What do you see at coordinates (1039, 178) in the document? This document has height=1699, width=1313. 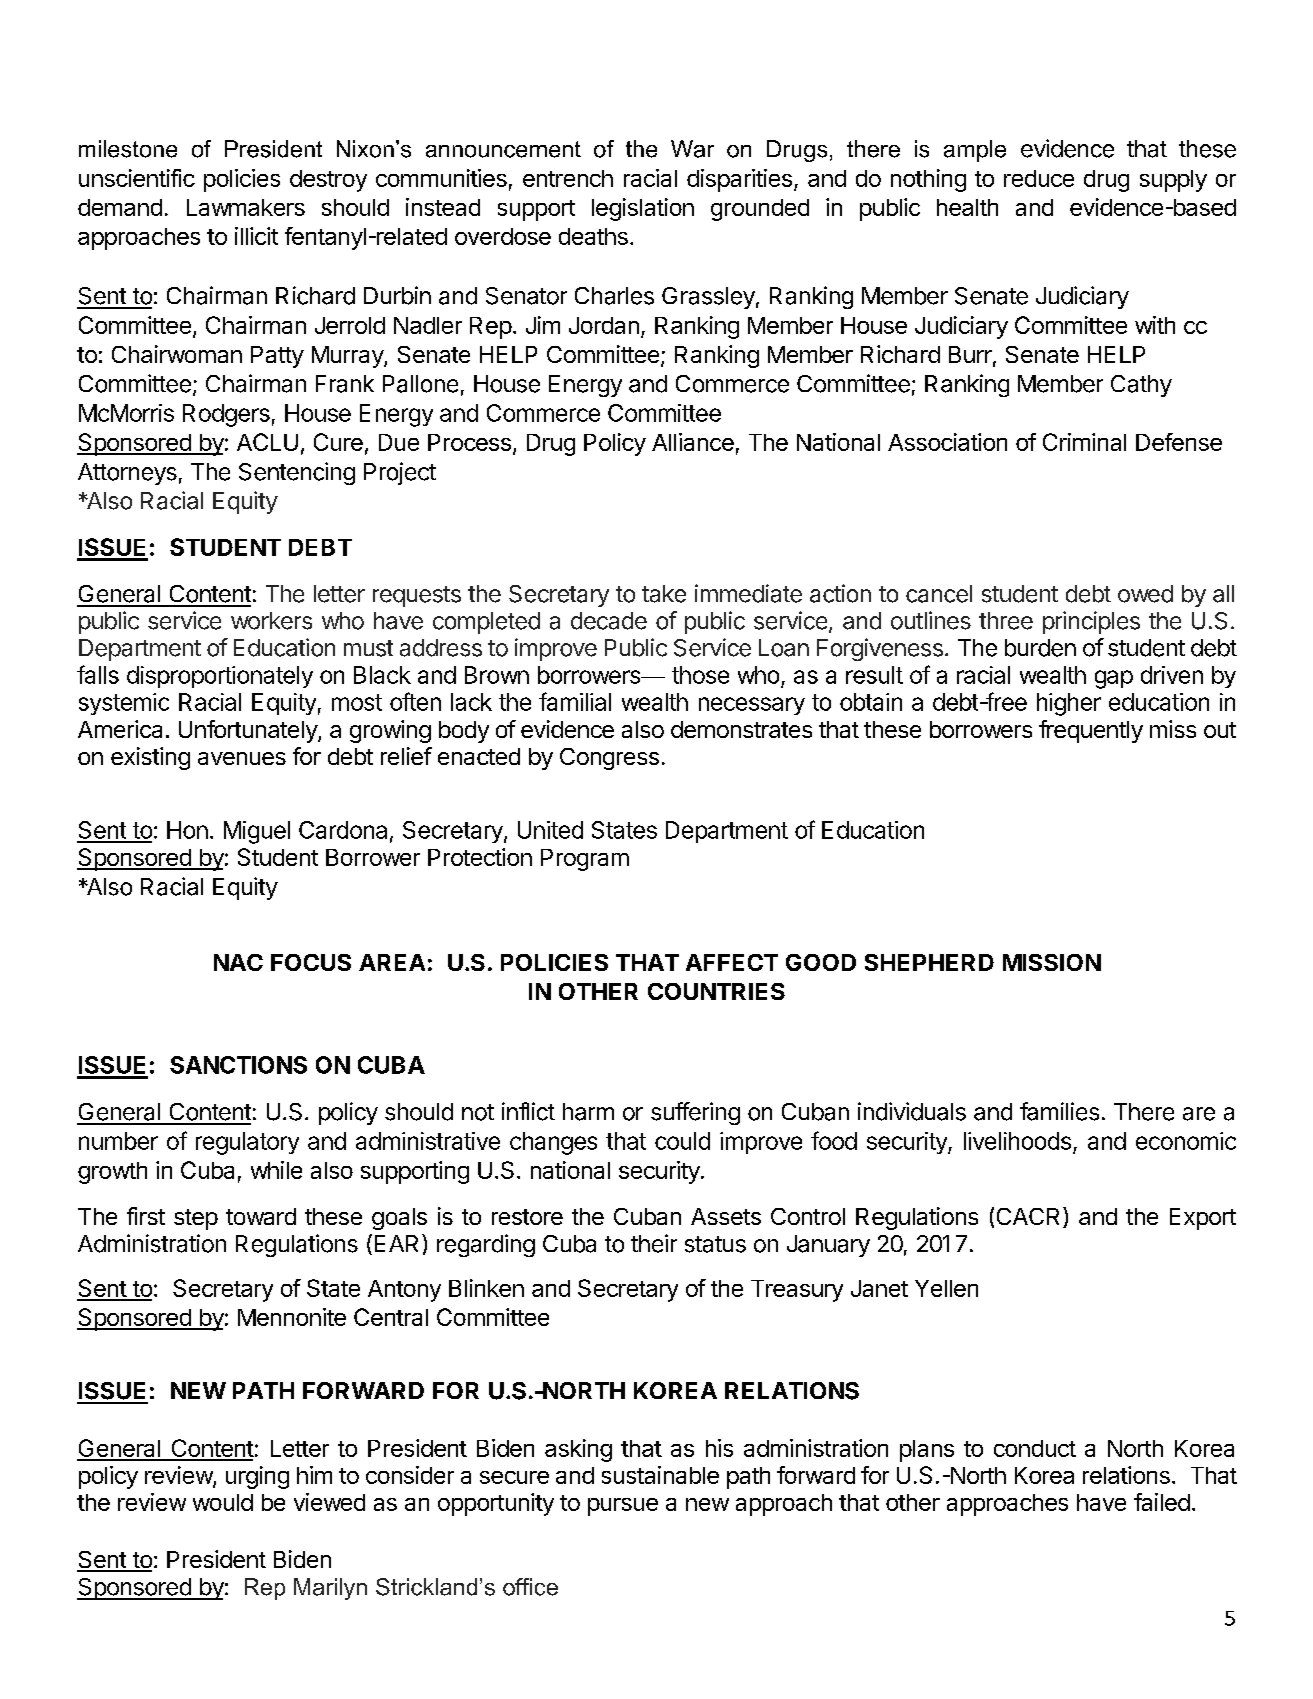 I see `reduce` at bounding box center [1039, 178].
